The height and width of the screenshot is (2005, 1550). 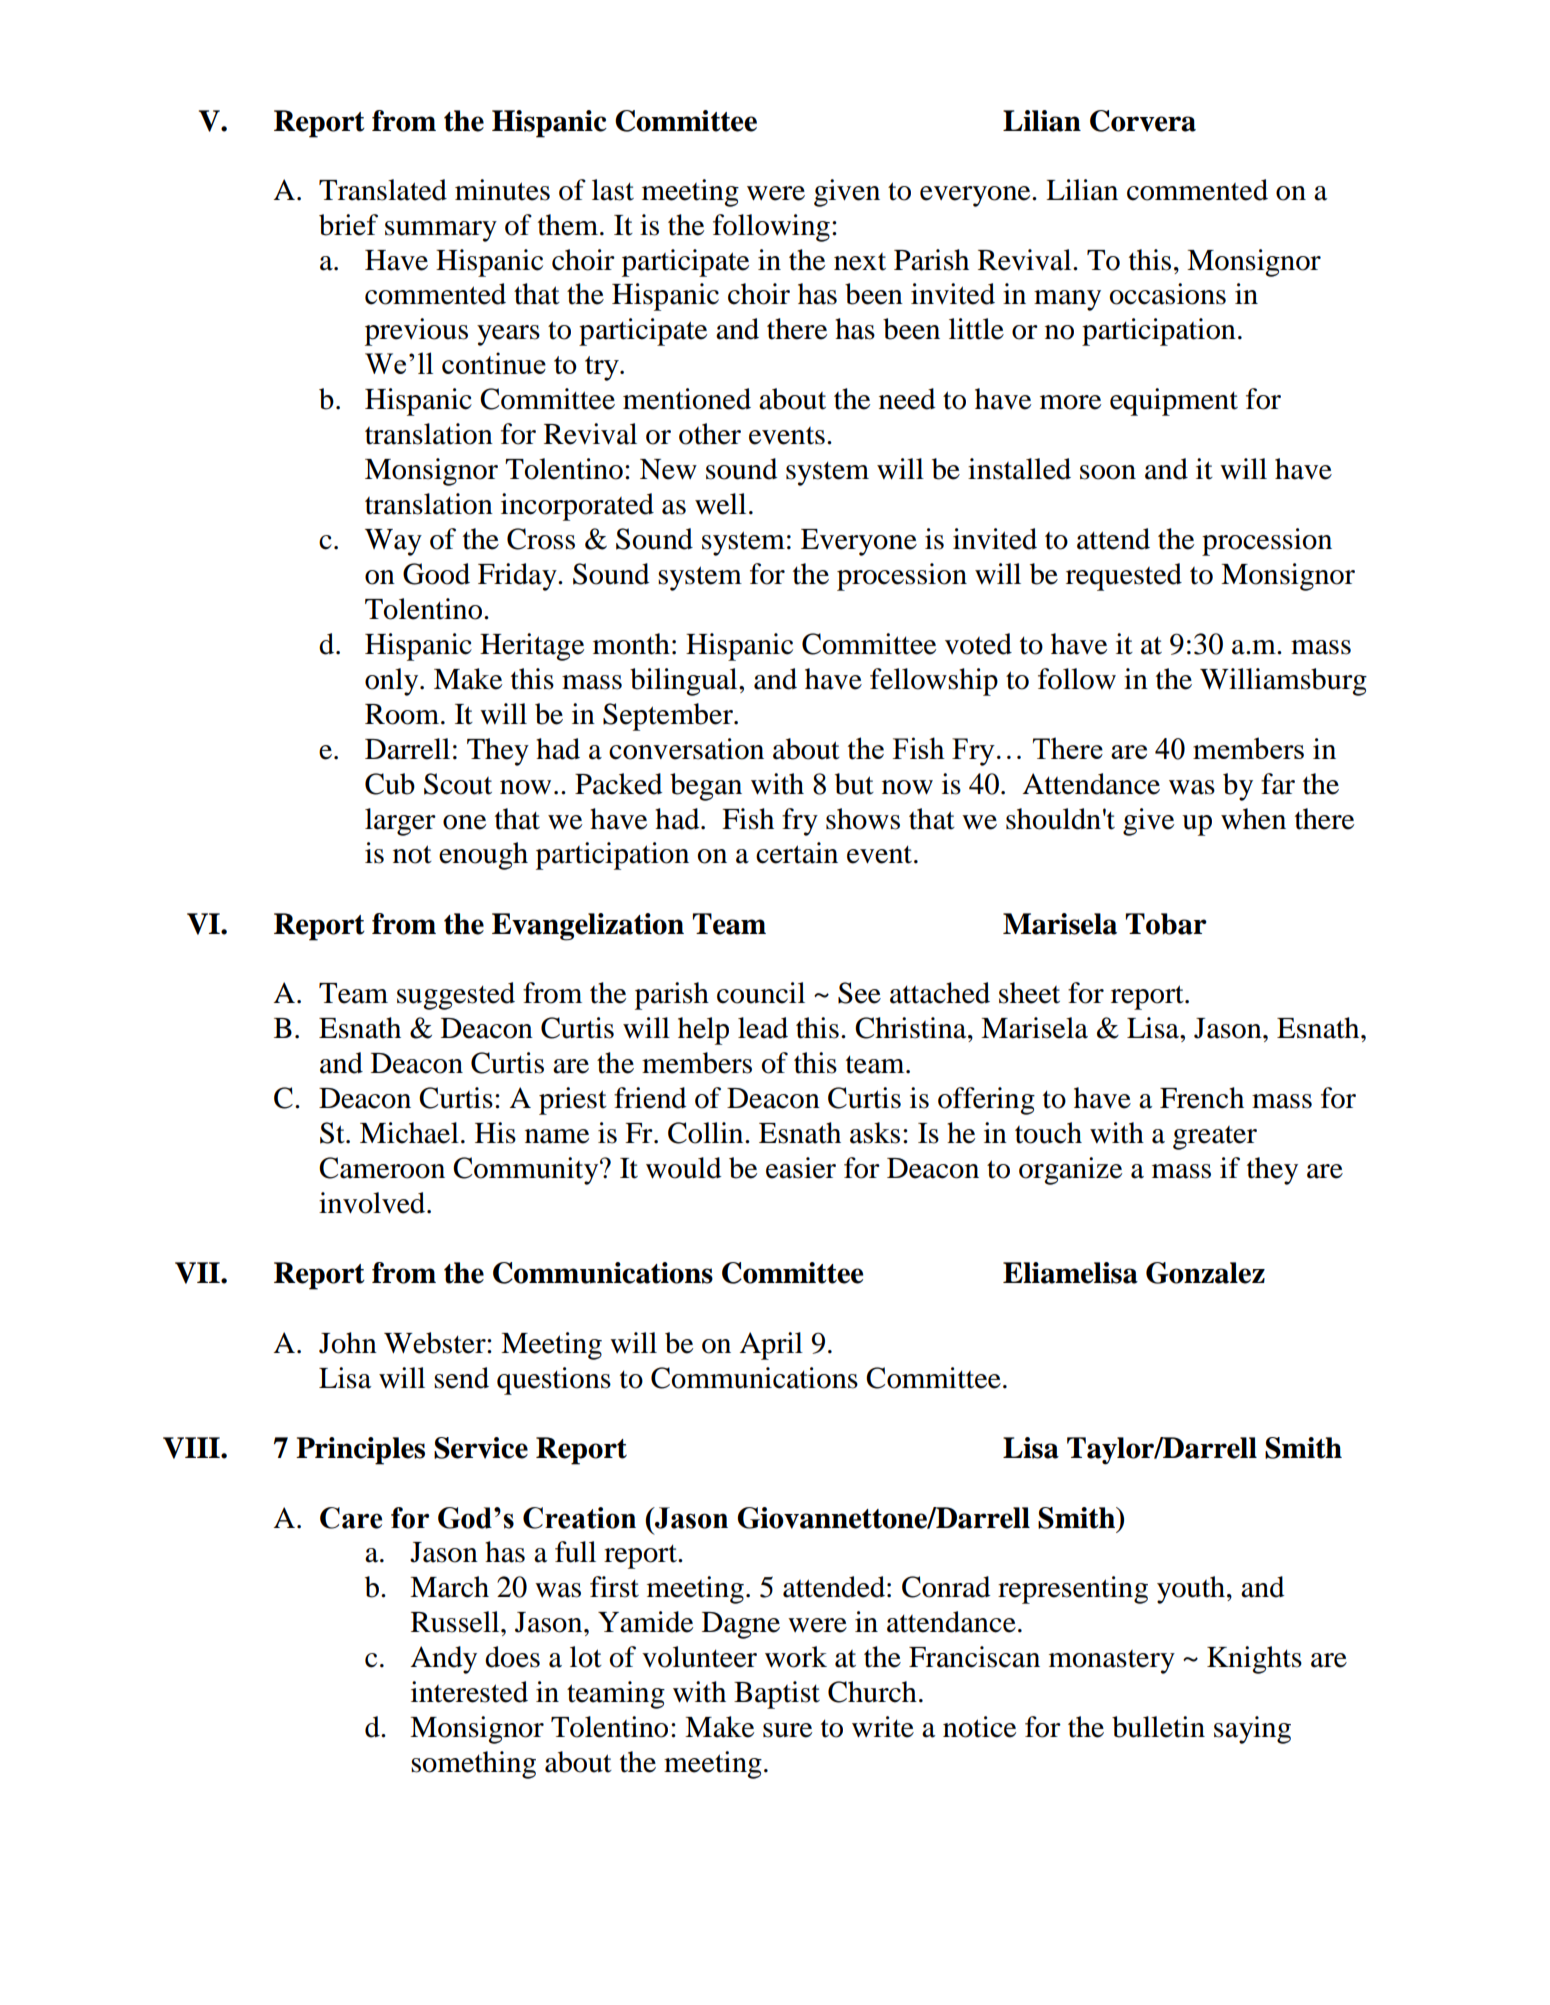 What do you see at coordinates (860, 262) in the screenshot?
I see `next` at bounding box center [860, 262].
